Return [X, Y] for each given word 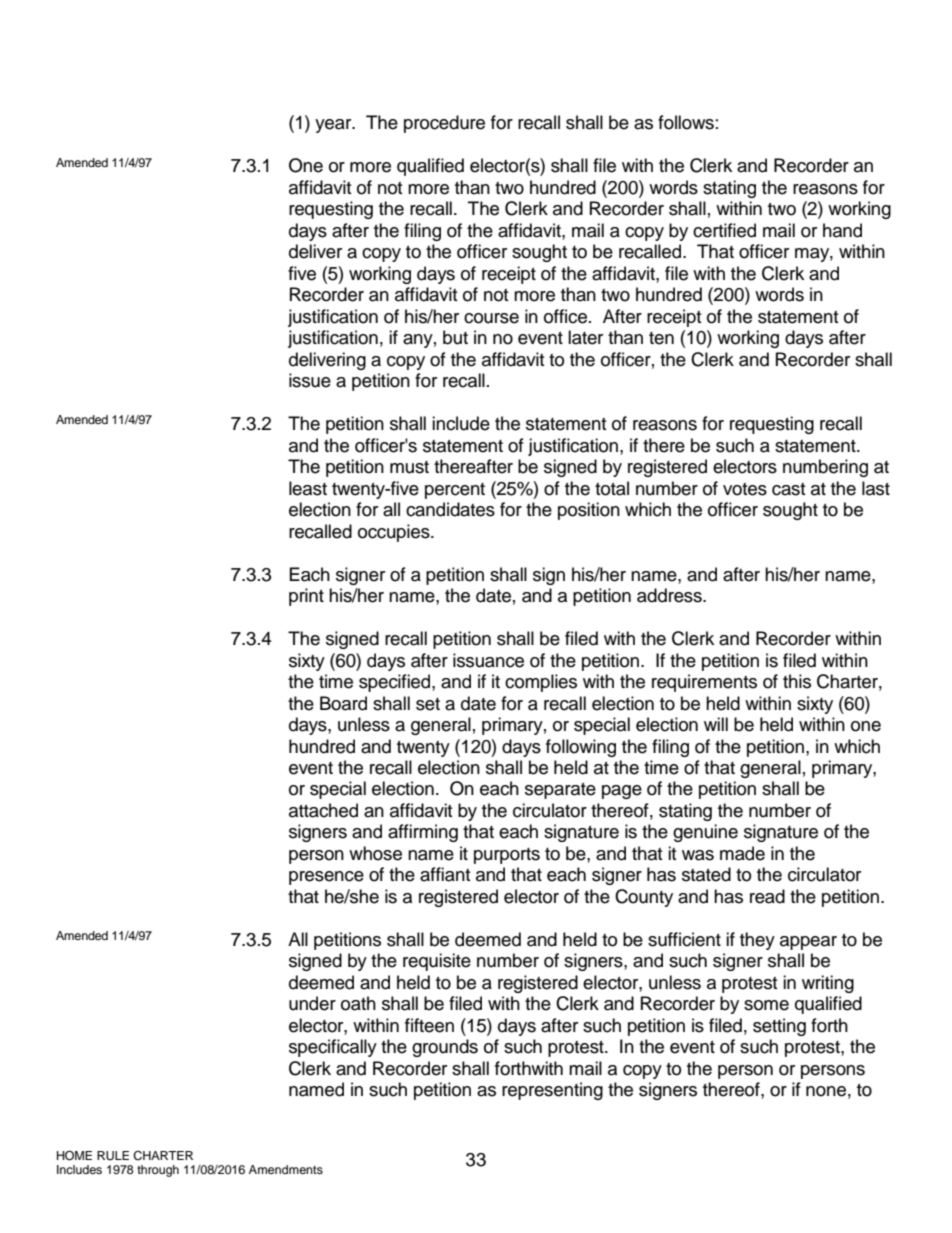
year [334, 126]
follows [686, 122]
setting [779, 1027]
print [306, 597]
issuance [488, 660]
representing [552, 1091]
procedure [444, 124]
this [797, 681]
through [158, 1171]
